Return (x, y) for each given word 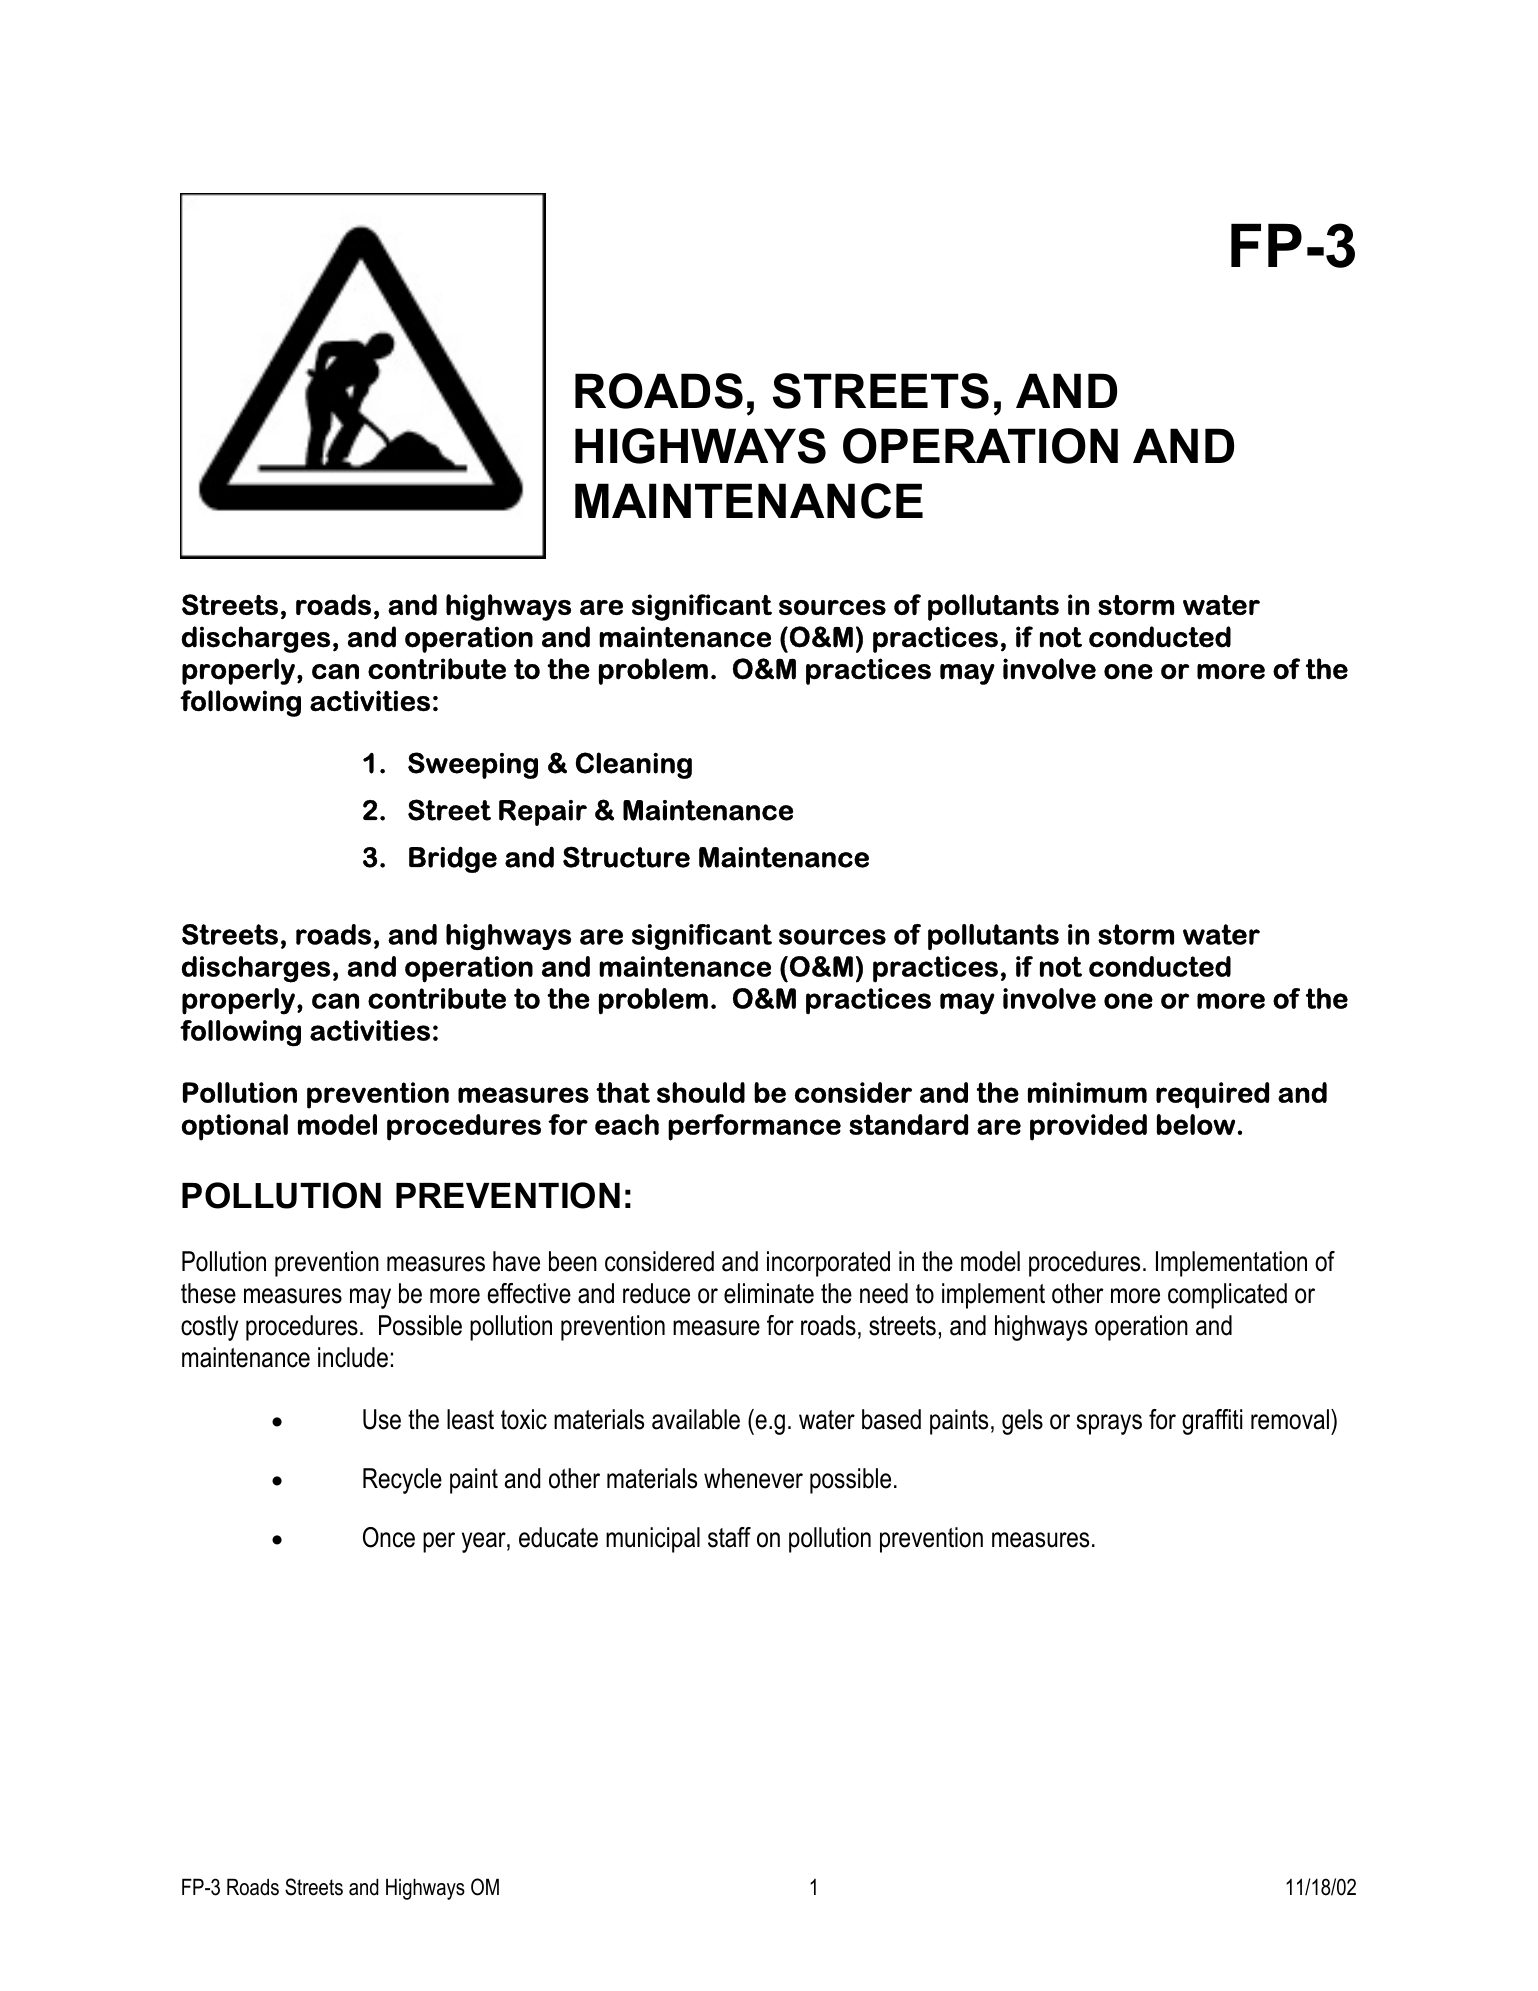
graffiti (1212, 1422)
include (353, 1357)
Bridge (453, 859)
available (696, 1419)
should (701, 1092)
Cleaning (634, 765)
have (516, 1261)
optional (235, 1127)
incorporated (828, 1264)
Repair (543, 813)
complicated (1227, 1296)
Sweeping (473, 765)
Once (389, 1537)
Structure (626, 857)
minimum (1087, 1092)
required (1212, 1095)
